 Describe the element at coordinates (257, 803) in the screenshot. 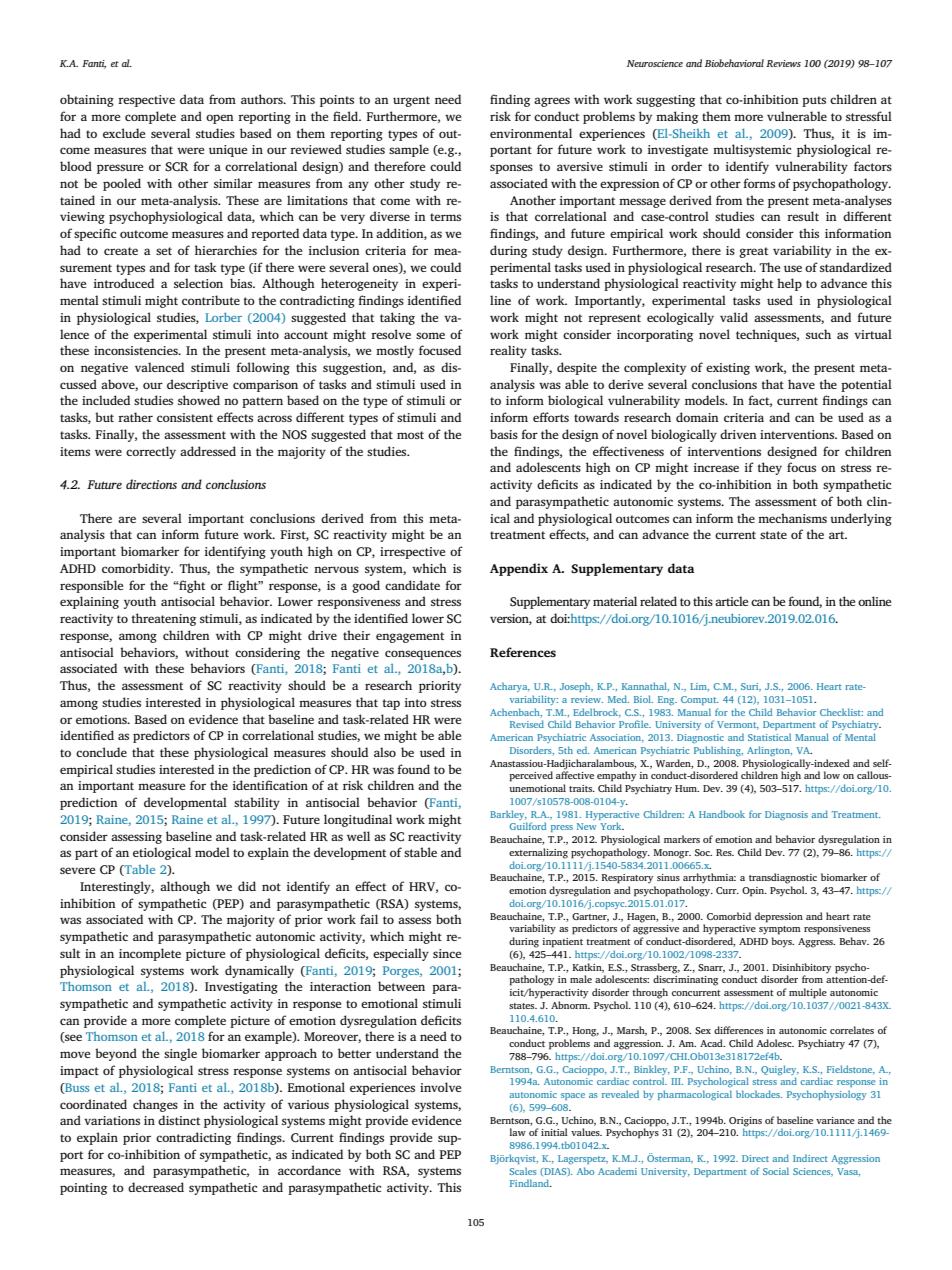

I see `stability` at that location.
